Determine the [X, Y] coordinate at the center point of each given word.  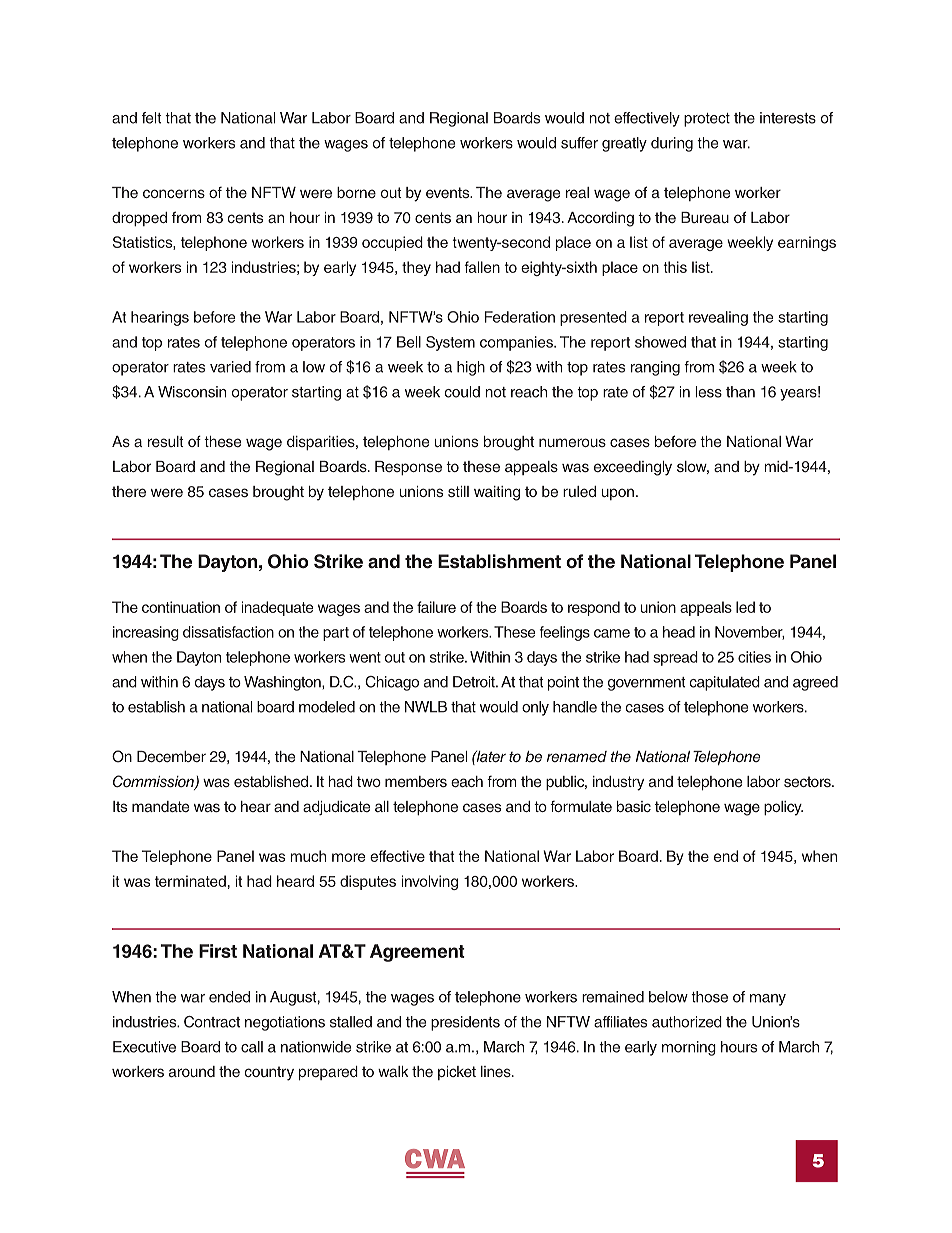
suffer [579, 143]
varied [230, 367]
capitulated [724, 683]
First [218, 951]
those [709, 997]
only [535, 708]
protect [707, 120]
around [192, 1071]
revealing [718, 318]
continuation [181, 607]
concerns [174, 193]
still [458, 491]
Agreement [417, 953]
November [749, 633]
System [450, 343]
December [171, 756]
